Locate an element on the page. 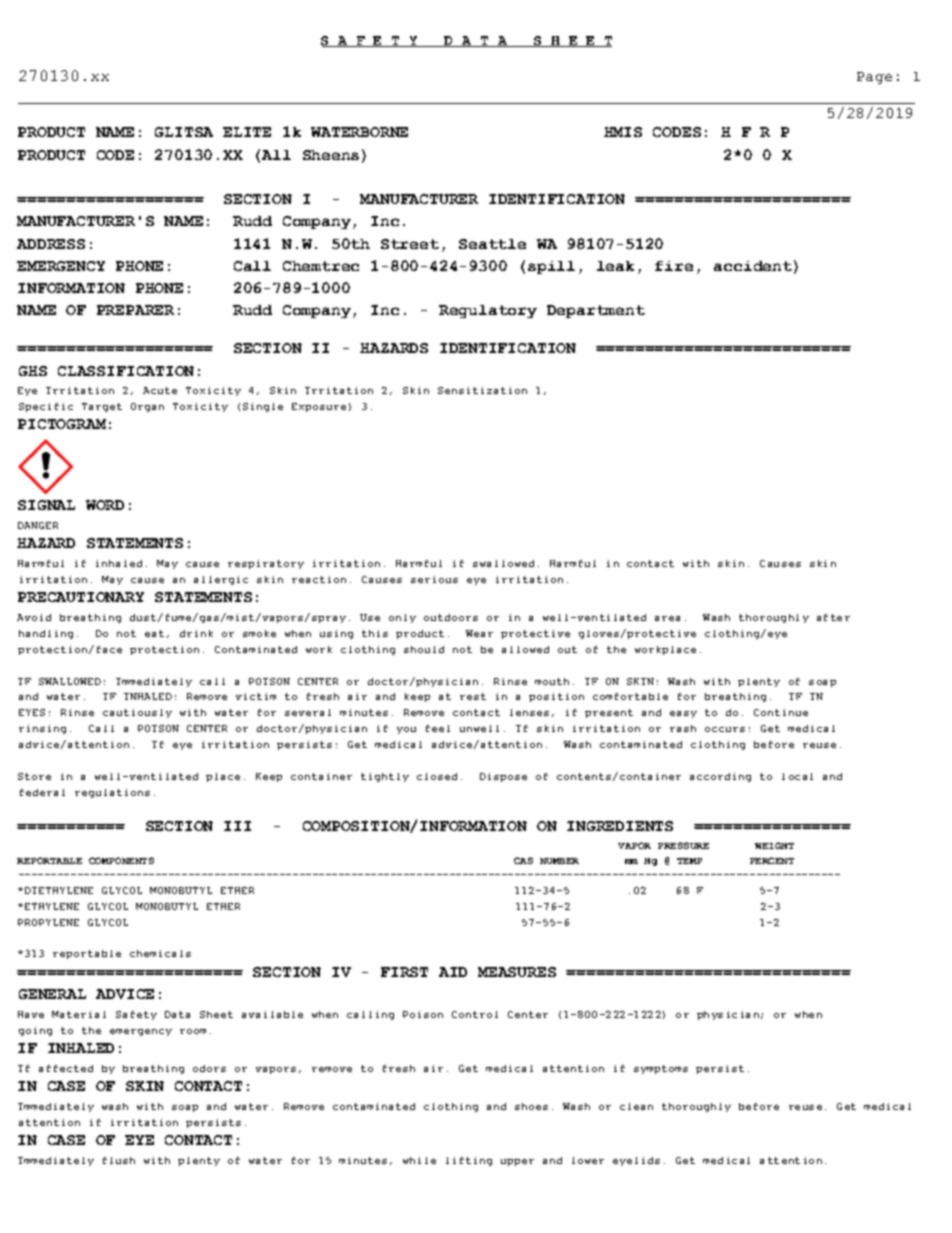 This page has height=1233, width=952. CLASSIFICATION is located at coordinates (126, 371).
